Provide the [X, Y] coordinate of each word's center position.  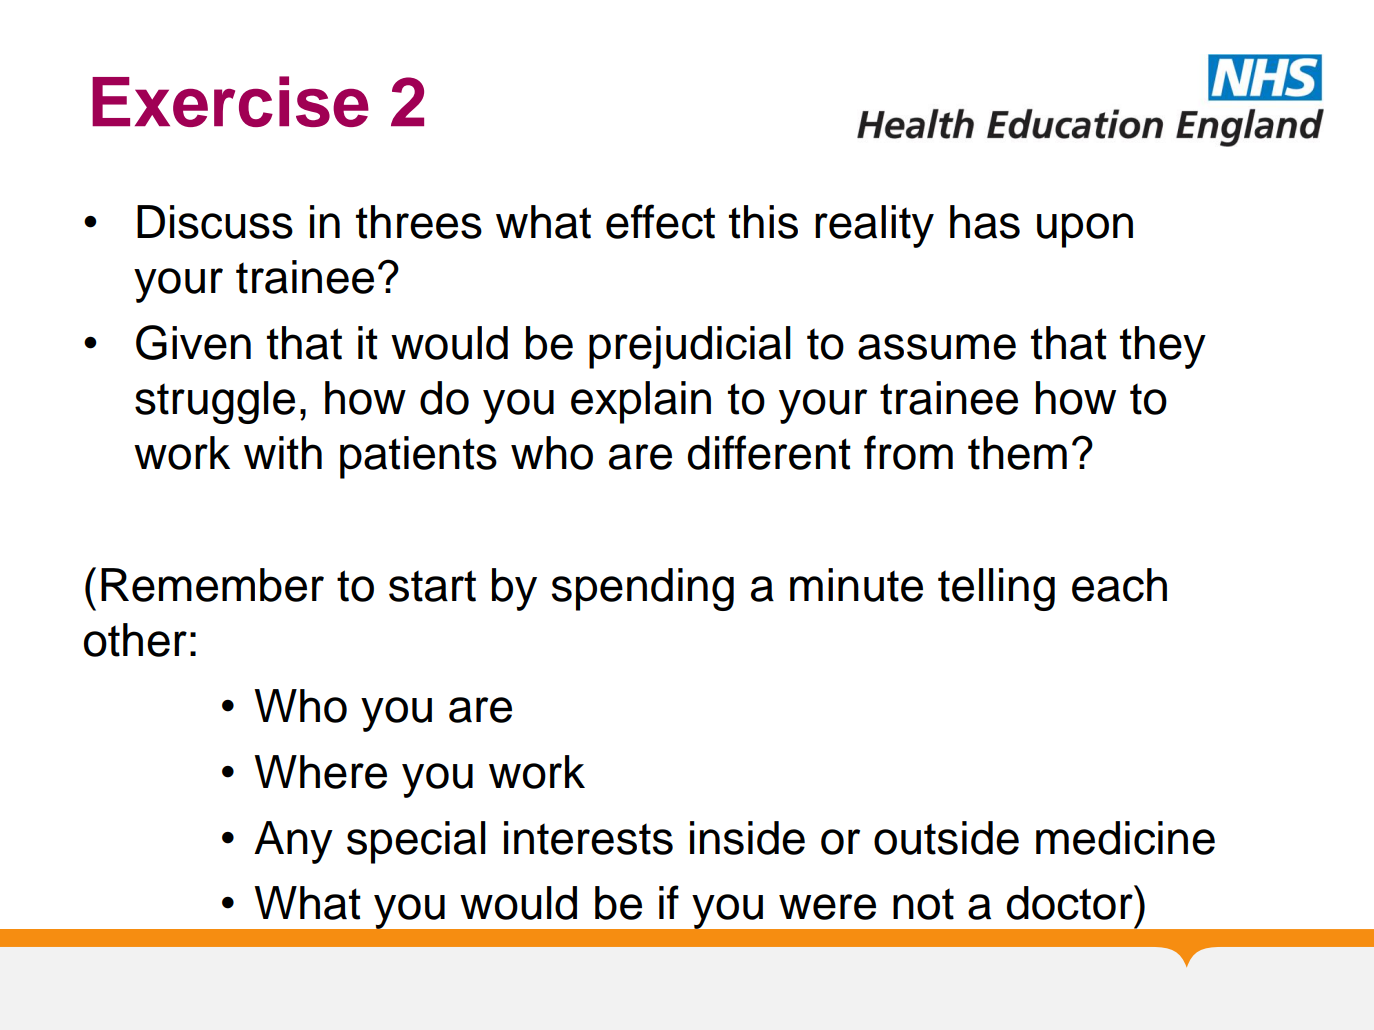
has [985, 222]
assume [937, 347]
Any [293, 842]
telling [996, 589]
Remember [212, 585]
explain [641, 402]
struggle [215, 402]
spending [642, 589]
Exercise [230, 101]
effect [660, 221]
